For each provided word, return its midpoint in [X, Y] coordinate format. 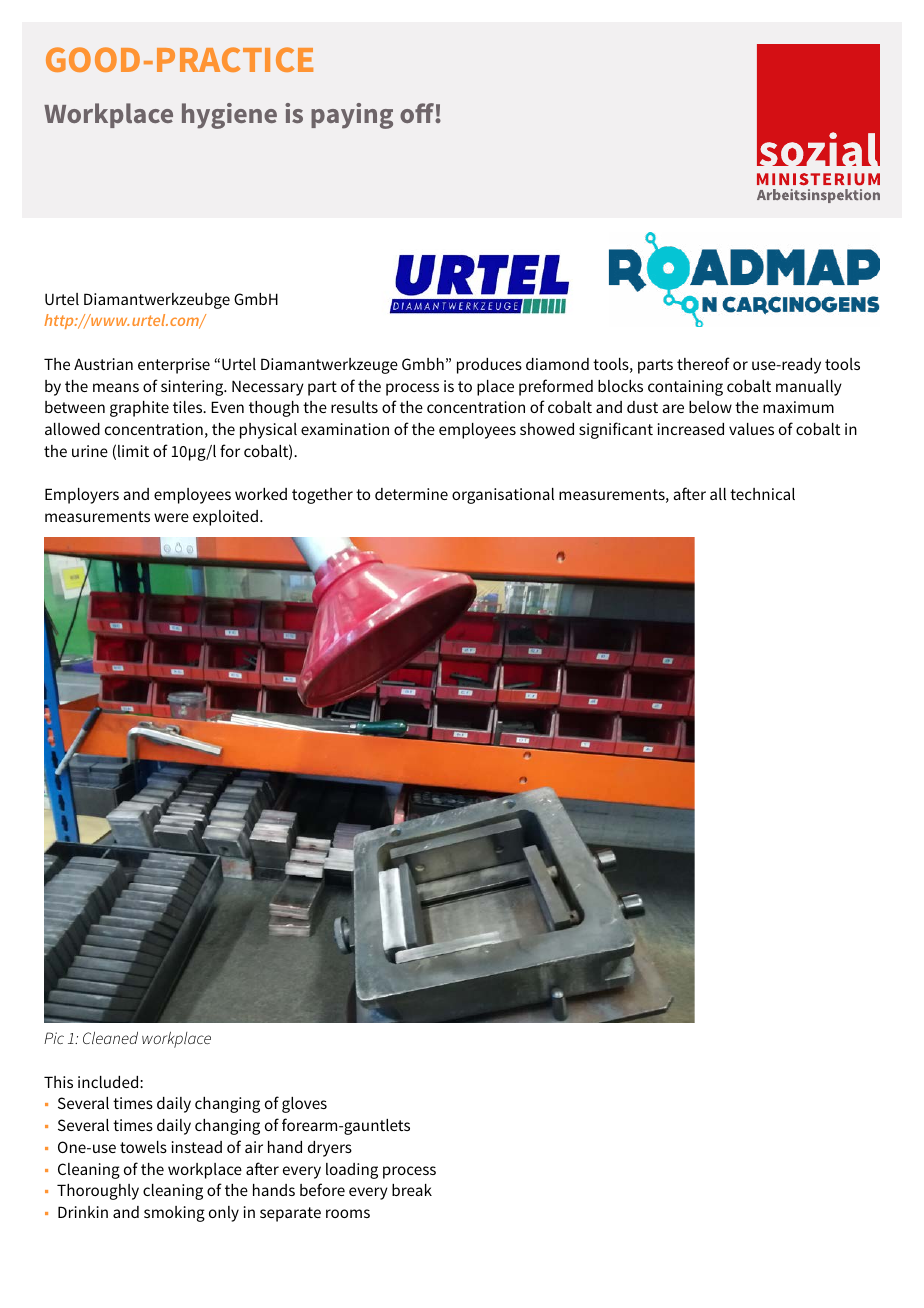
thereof [703, 363]
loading [352, 1171]
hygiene [229, 116]
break [412, 1190]
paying [352, 116]
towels [143, 1147]
